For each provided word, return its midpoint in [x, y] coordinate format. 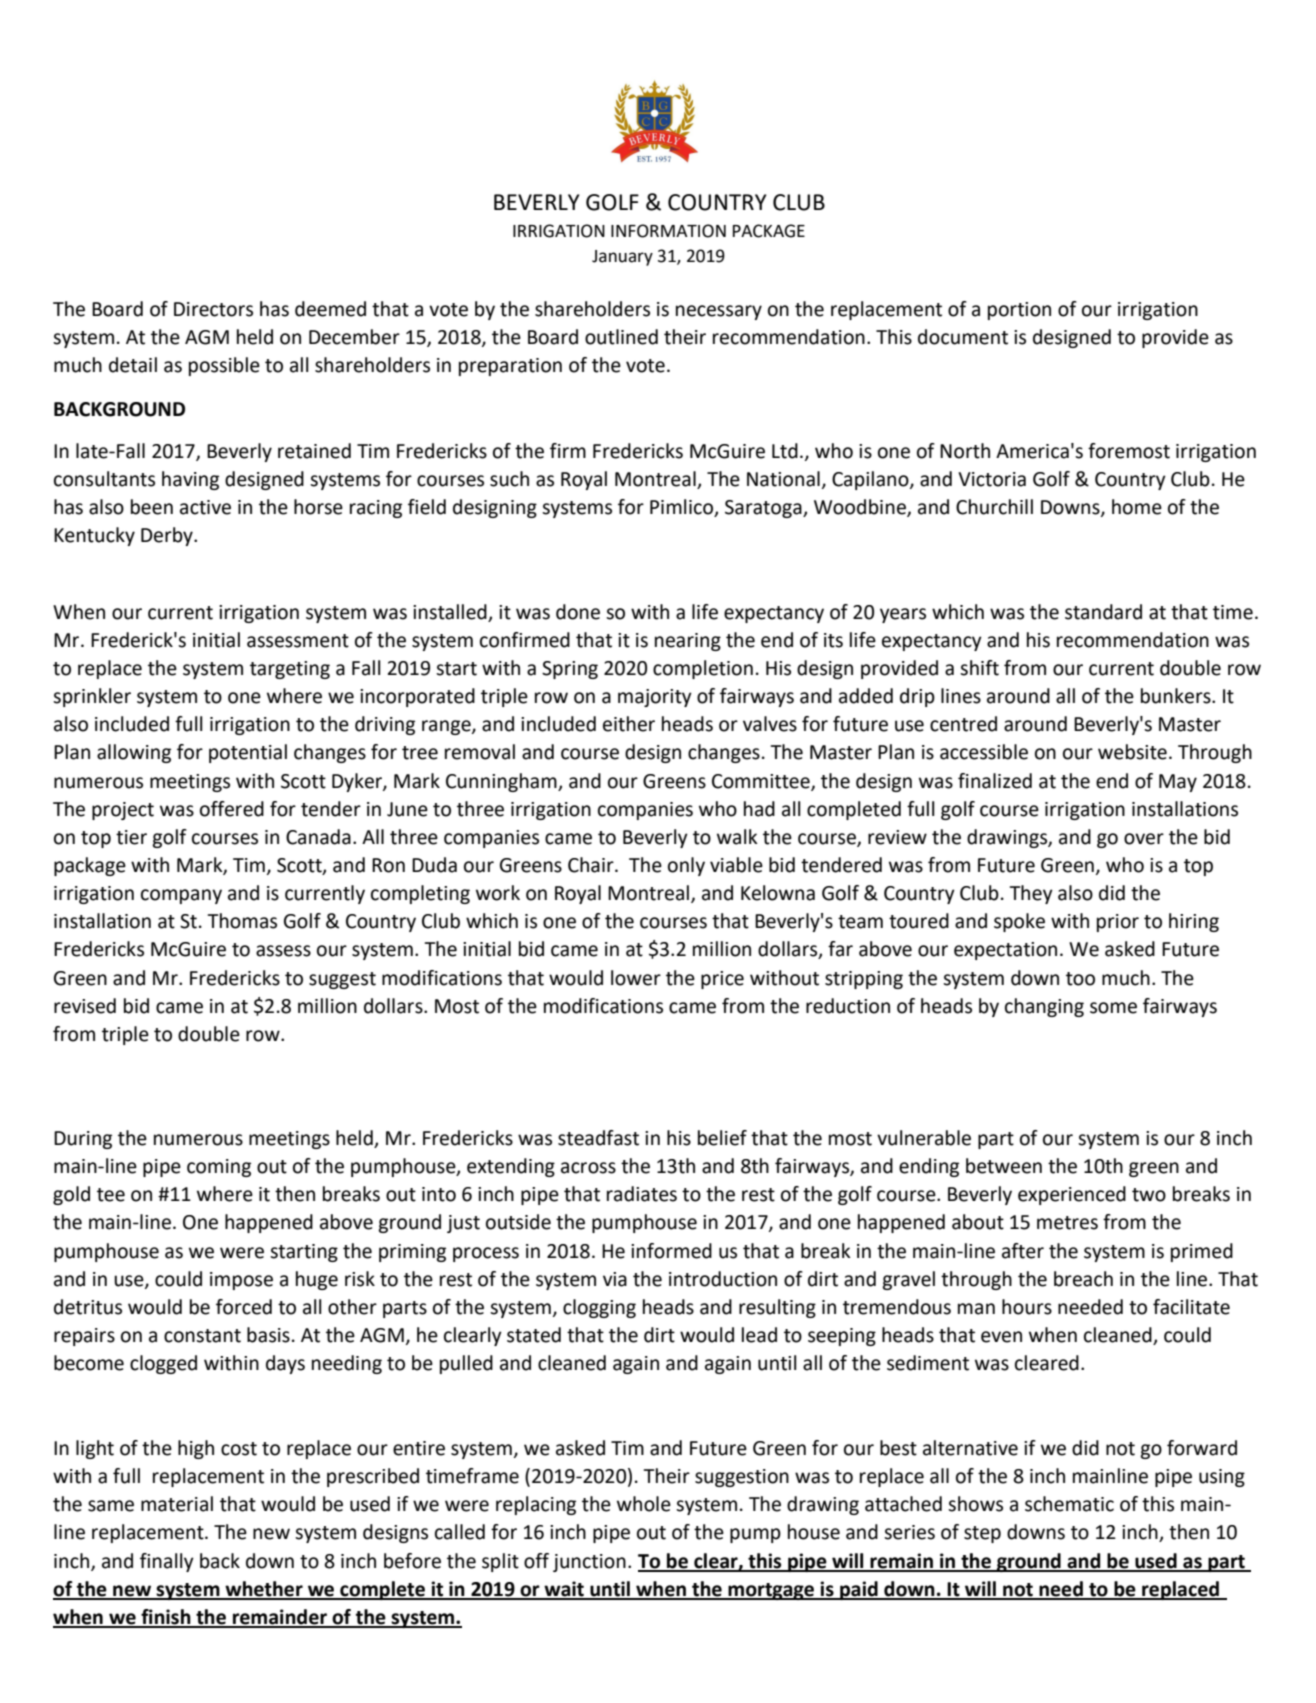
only [686, 866]
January [622, 258]
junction [589, 1563]
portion [1019, 311]
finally [167, 1562]
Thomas [242, 921]
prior [1118, 923]
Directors [213, 309]
